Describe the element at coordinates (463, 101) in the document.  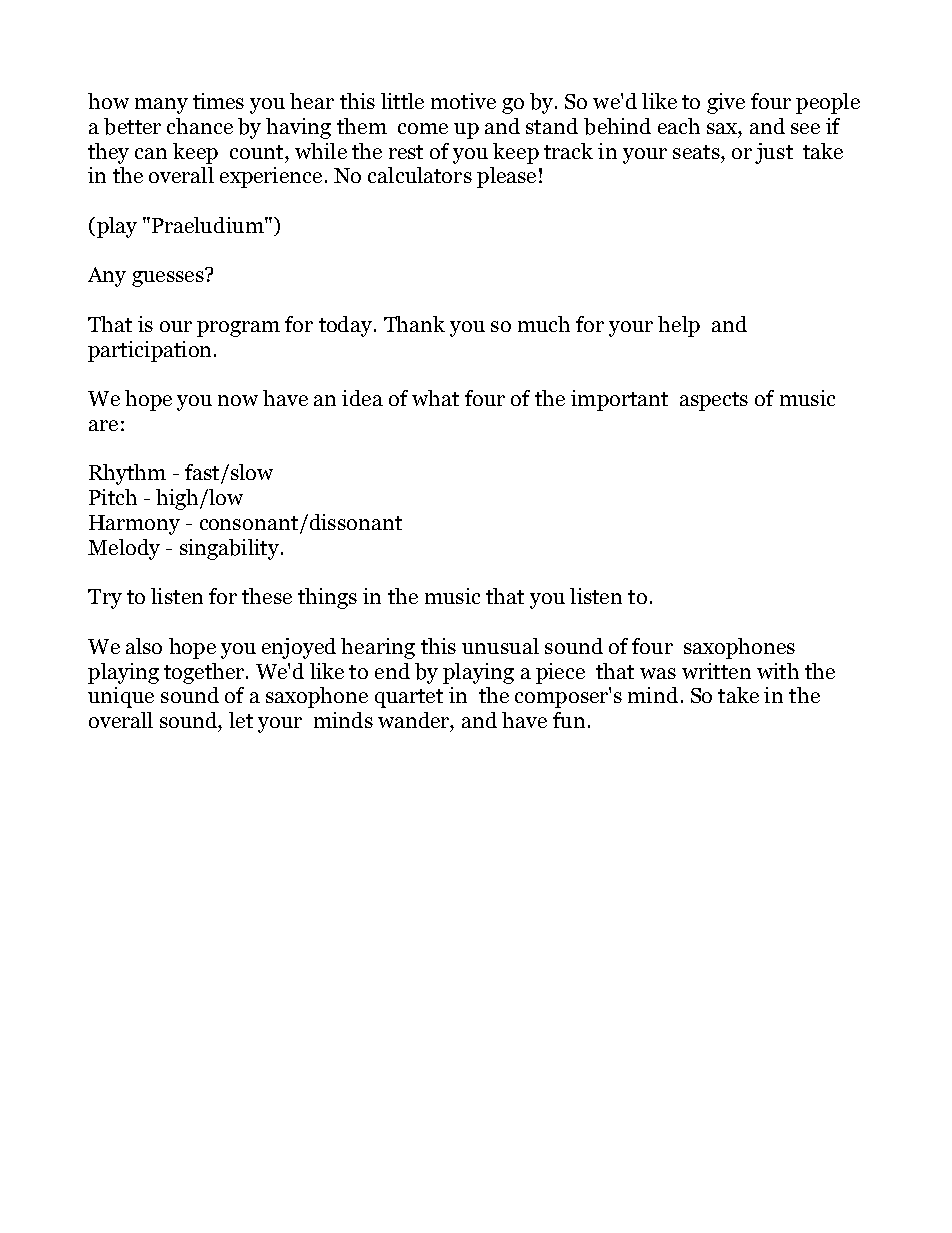
I see `motive` at that location.
